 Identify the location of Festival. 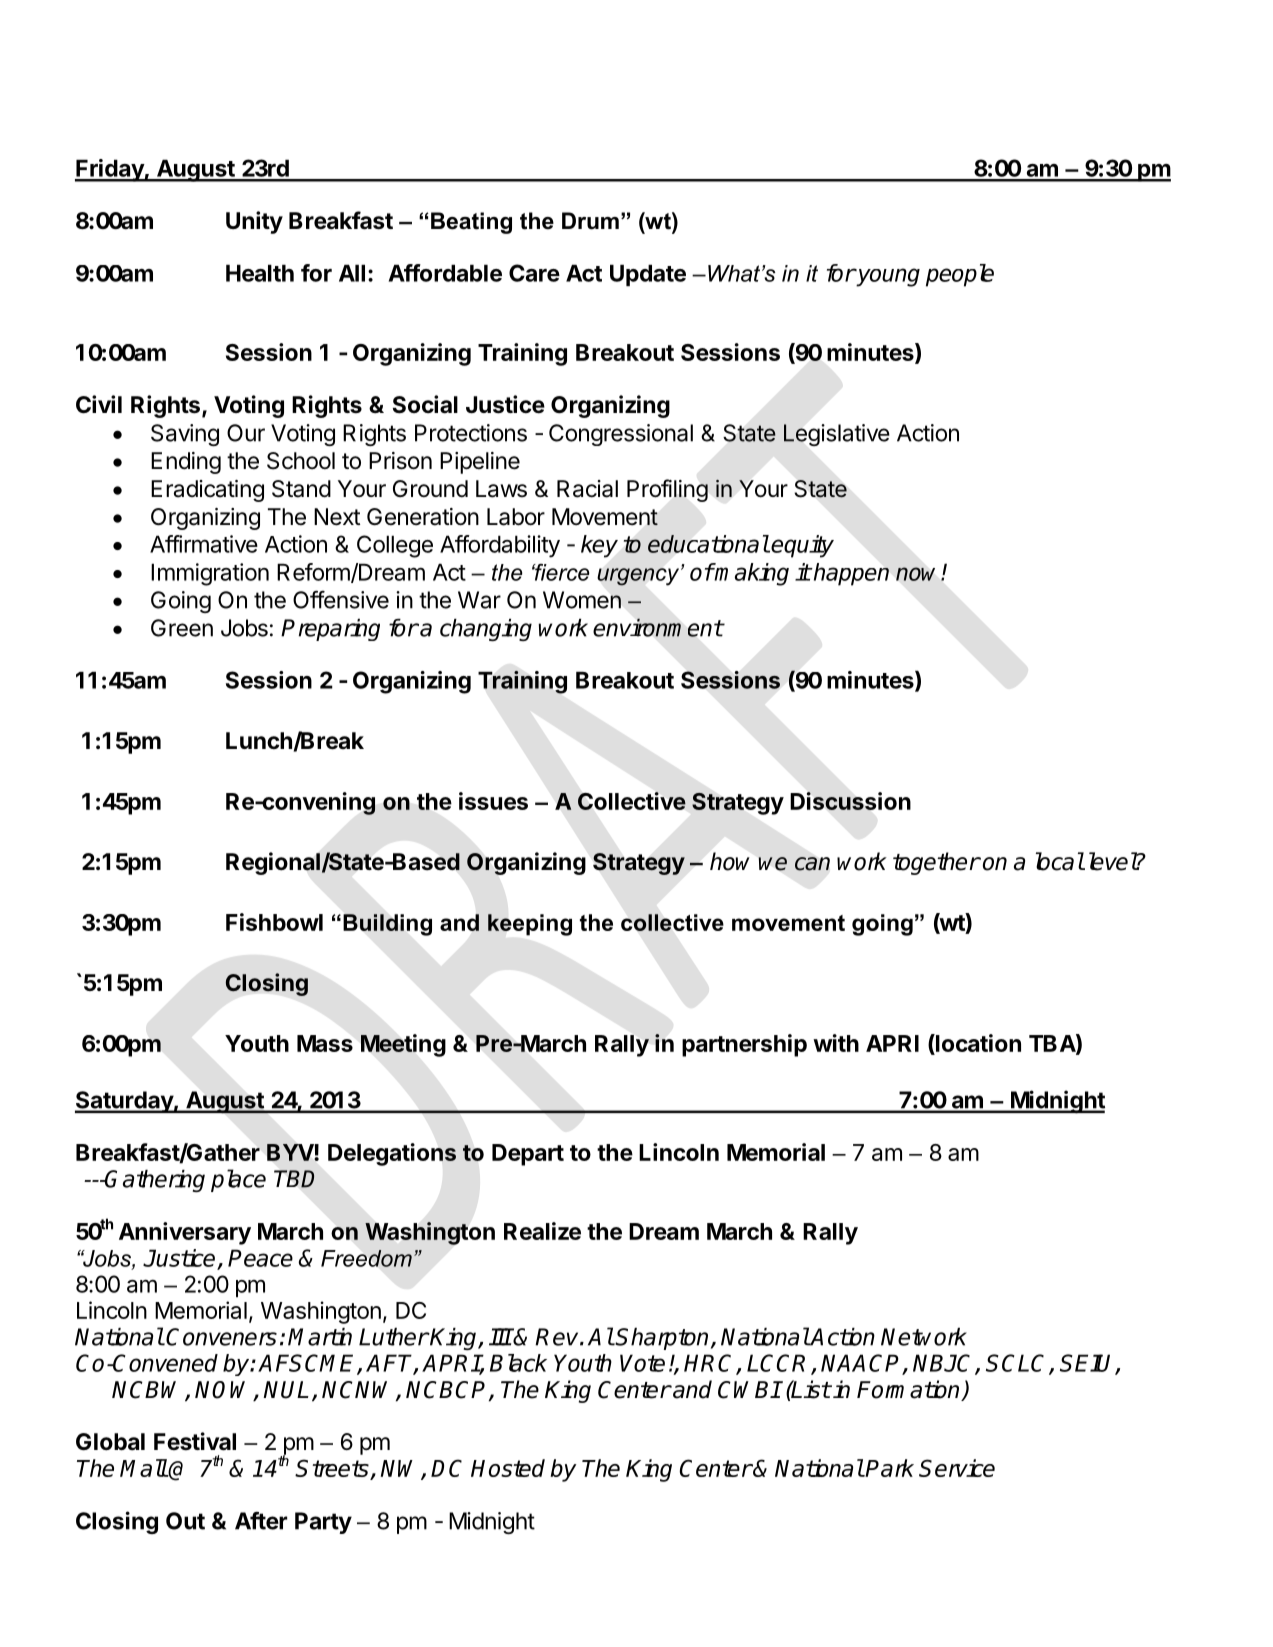
(195, 1441).
